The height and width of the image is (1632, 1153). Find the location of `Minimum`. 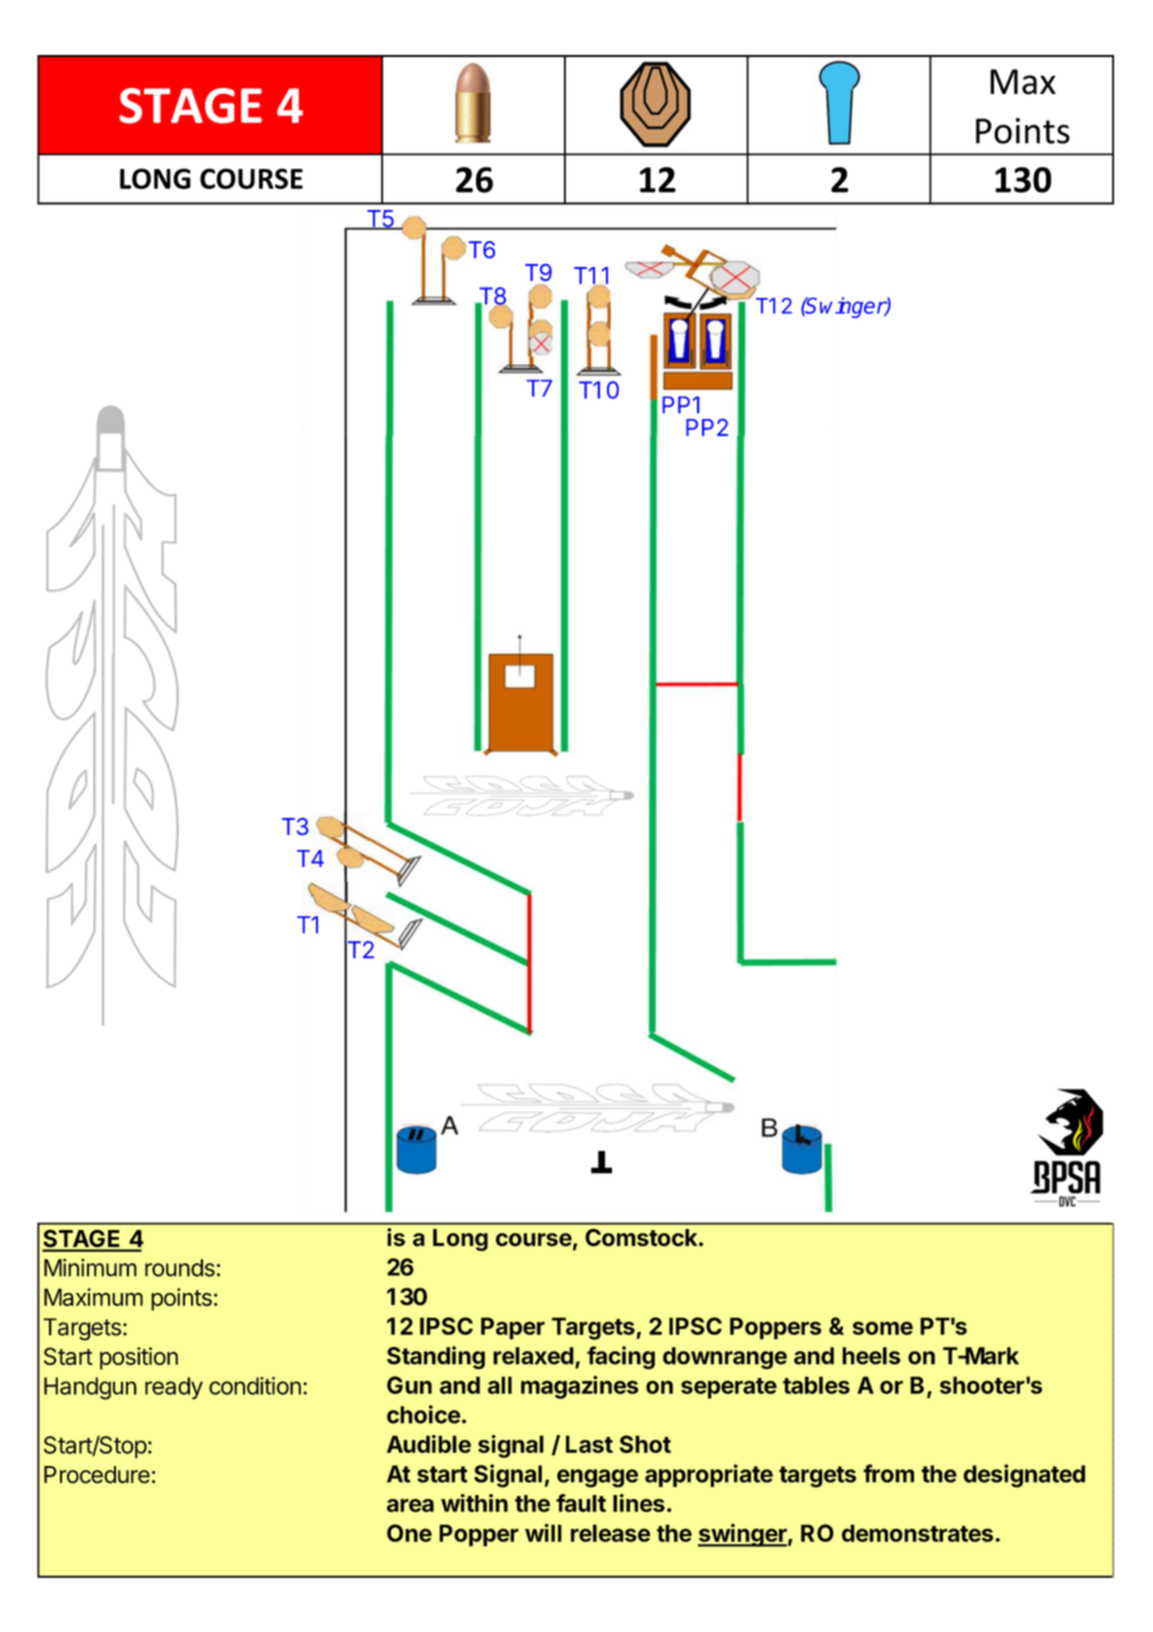

Minimum is located at coordinates (90, 1267).
